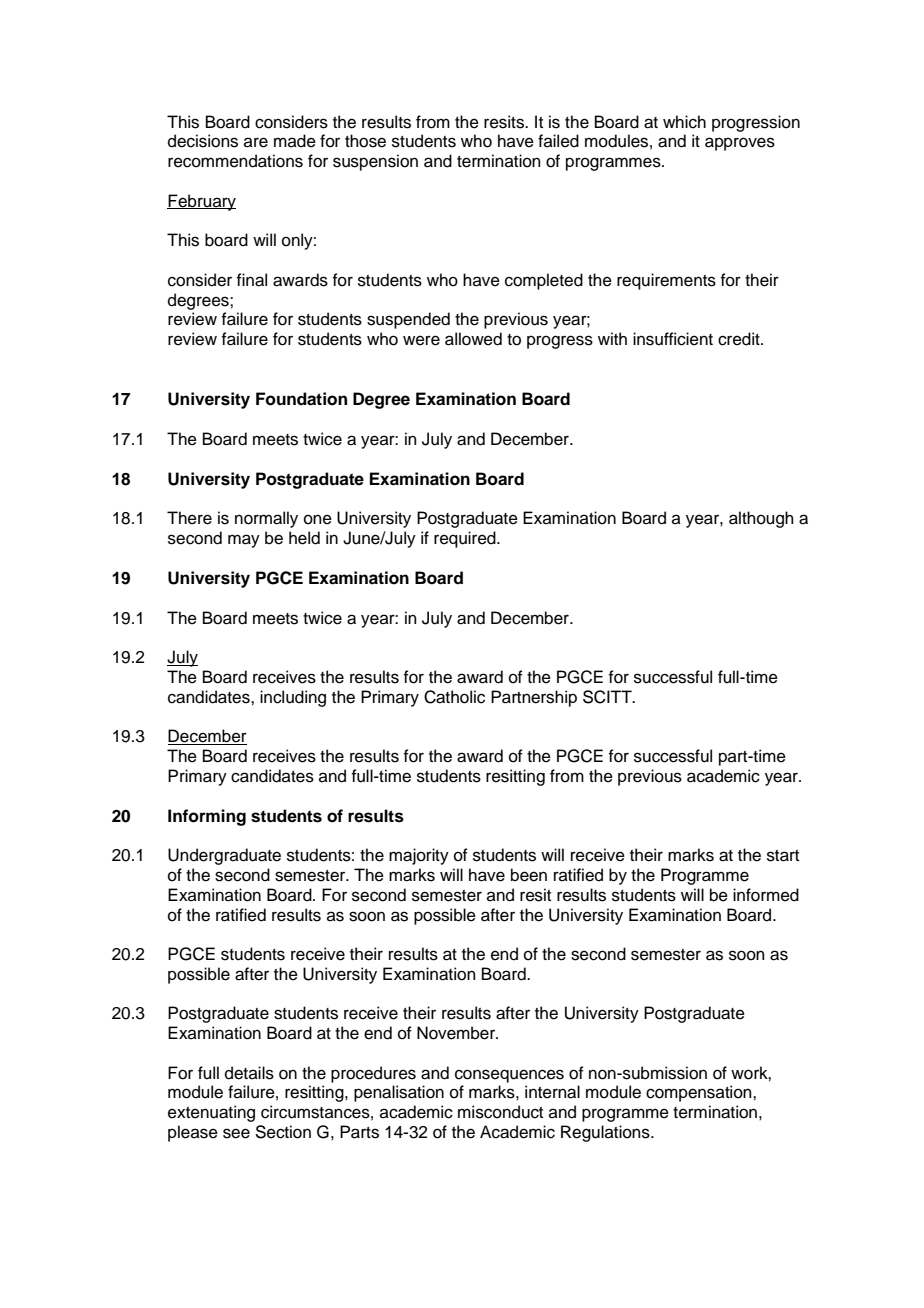 Image resolution: width=924 pixels, height=1308 pixels. What do you see at coordinates (256, 142) in the screenshot?
I see `are` at bounding box center [256, 142].
